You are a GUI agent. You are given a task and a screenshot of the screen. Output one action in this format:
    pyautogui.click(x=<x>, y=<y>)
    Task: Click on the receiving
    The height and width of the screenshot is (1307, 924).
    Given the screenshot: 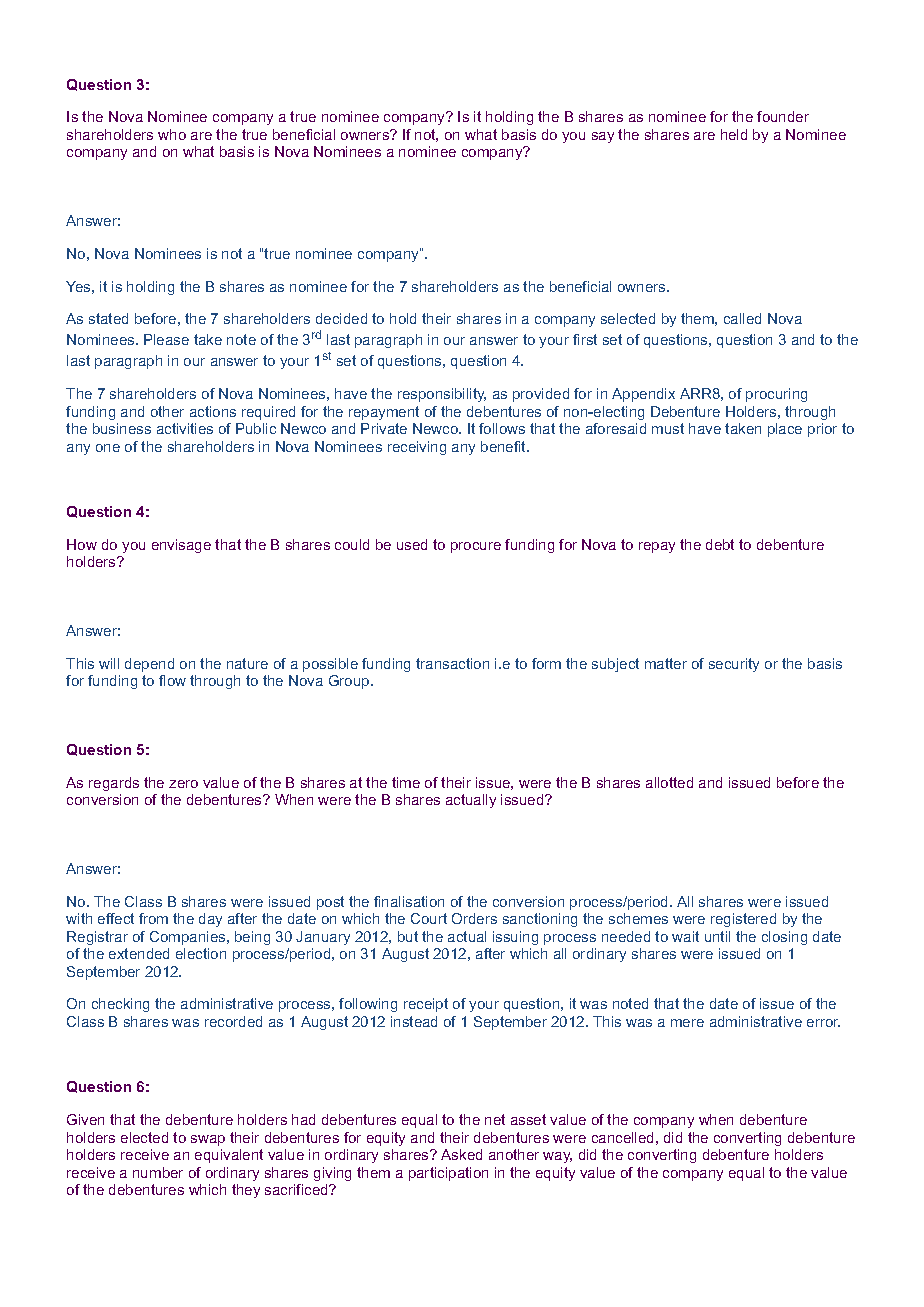 What is the action you would take?
    pyautogui.click(x=417, y=448)
